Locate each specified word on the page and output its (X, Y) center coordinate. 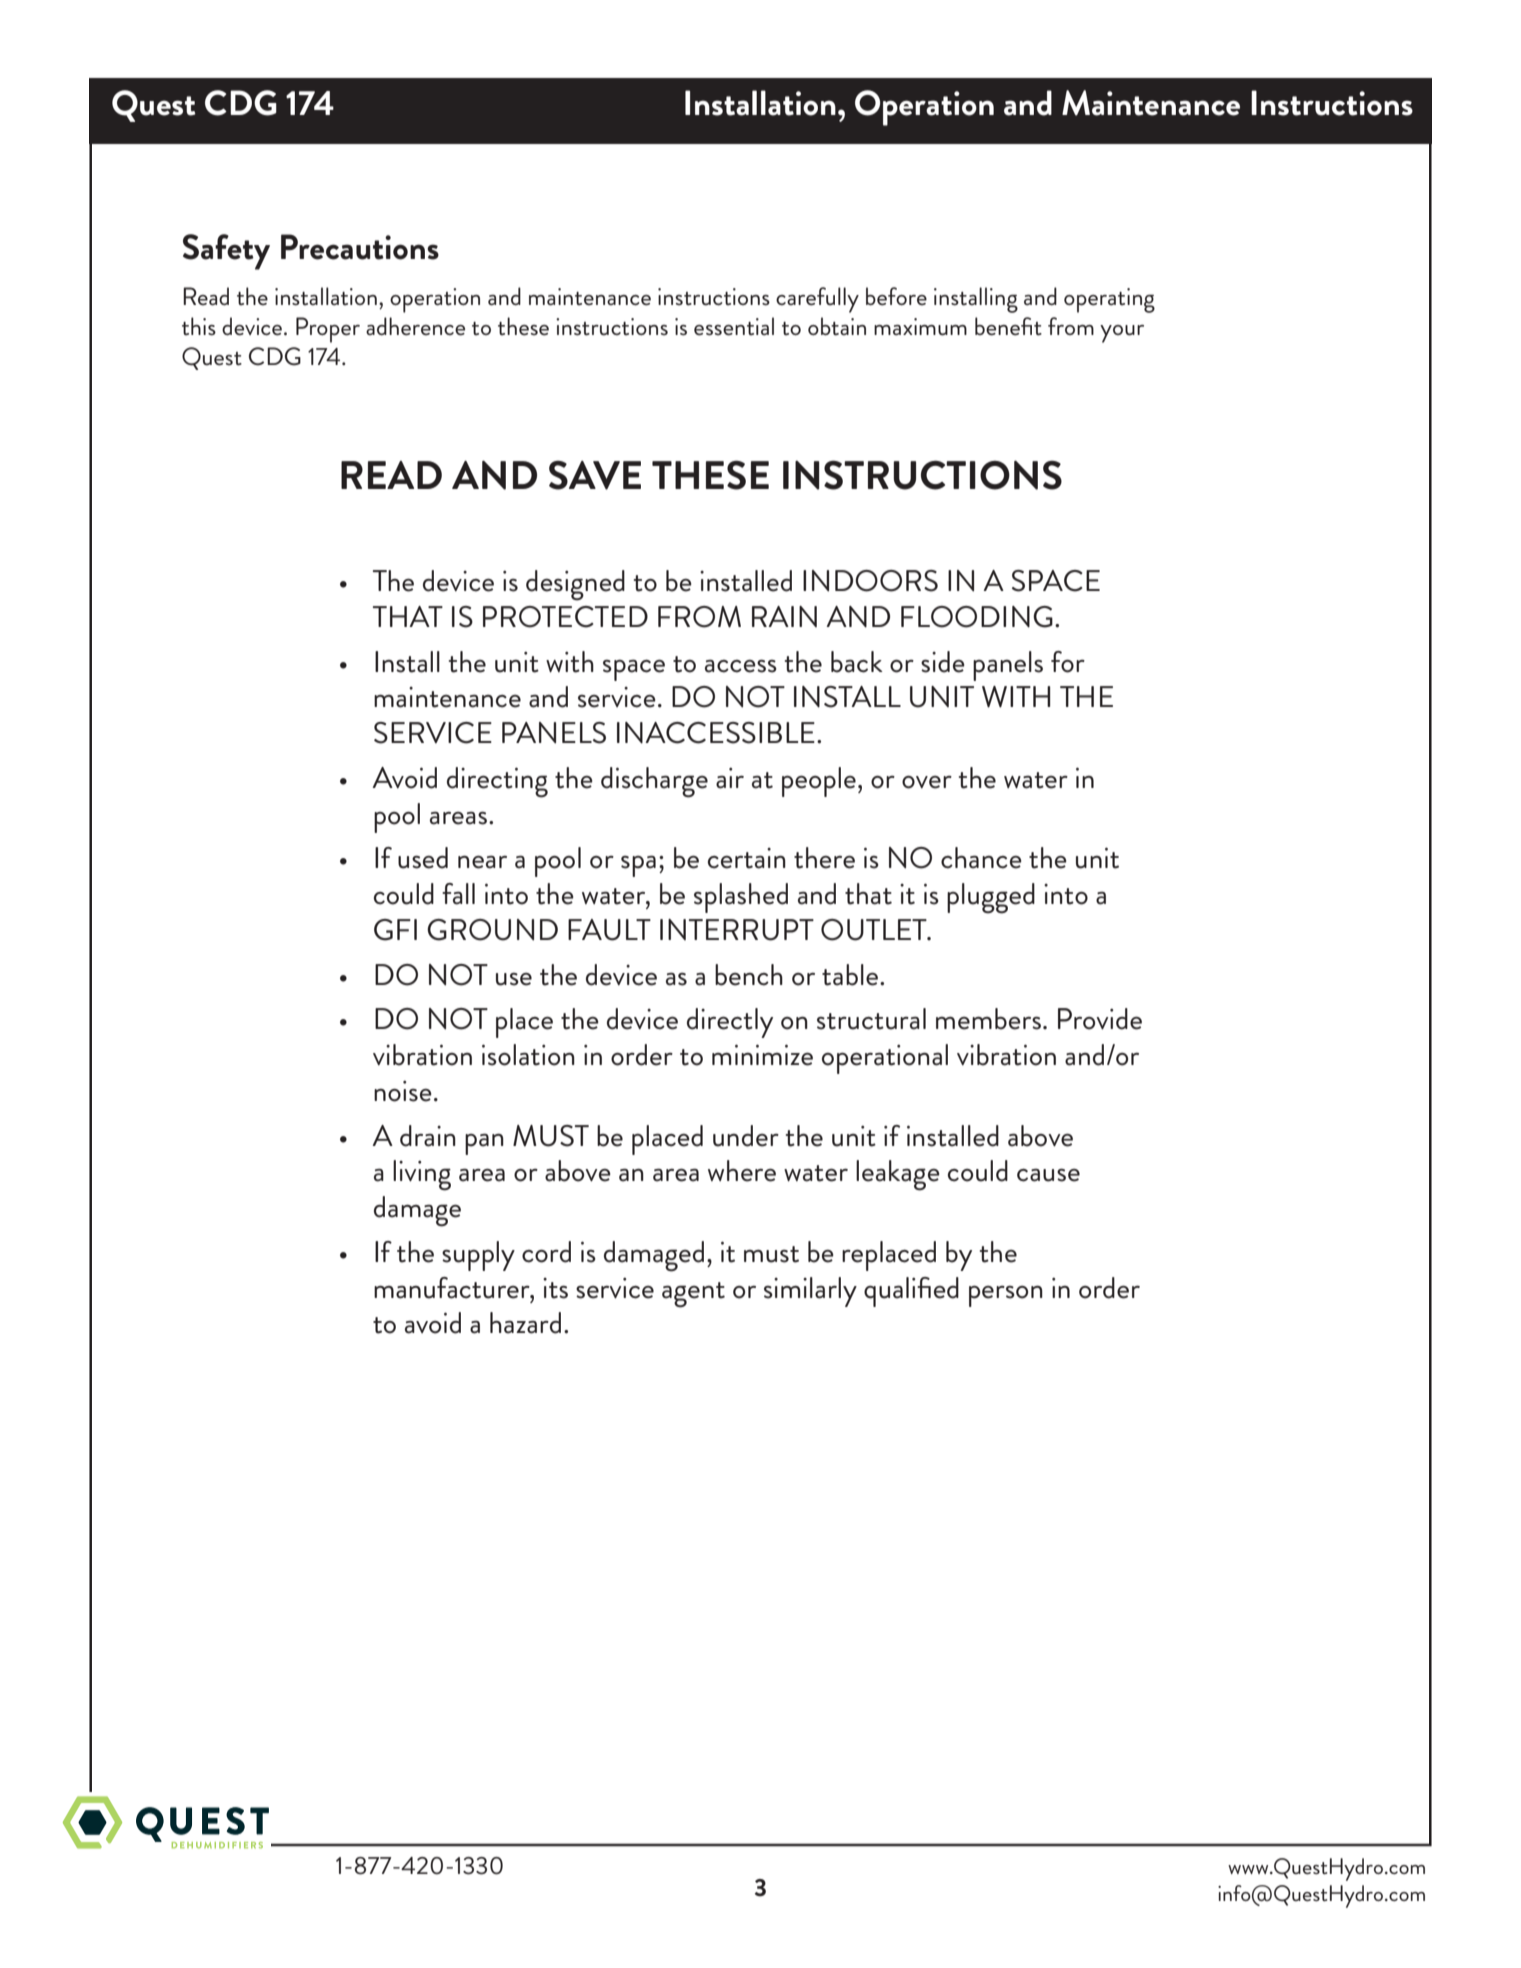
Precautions (360, 247)
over (927, 782)
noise (403, 1091)
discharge (654, 782)
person (1006, 1296)
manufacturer (453, 1288)
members (988, 1019)
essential (734, 326)
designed (575, 585)
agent (693, 1295)
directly (730, 1023)
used (423, 858)
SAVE (595, 475)
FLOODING (977, 617)
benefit (1008, 326)
